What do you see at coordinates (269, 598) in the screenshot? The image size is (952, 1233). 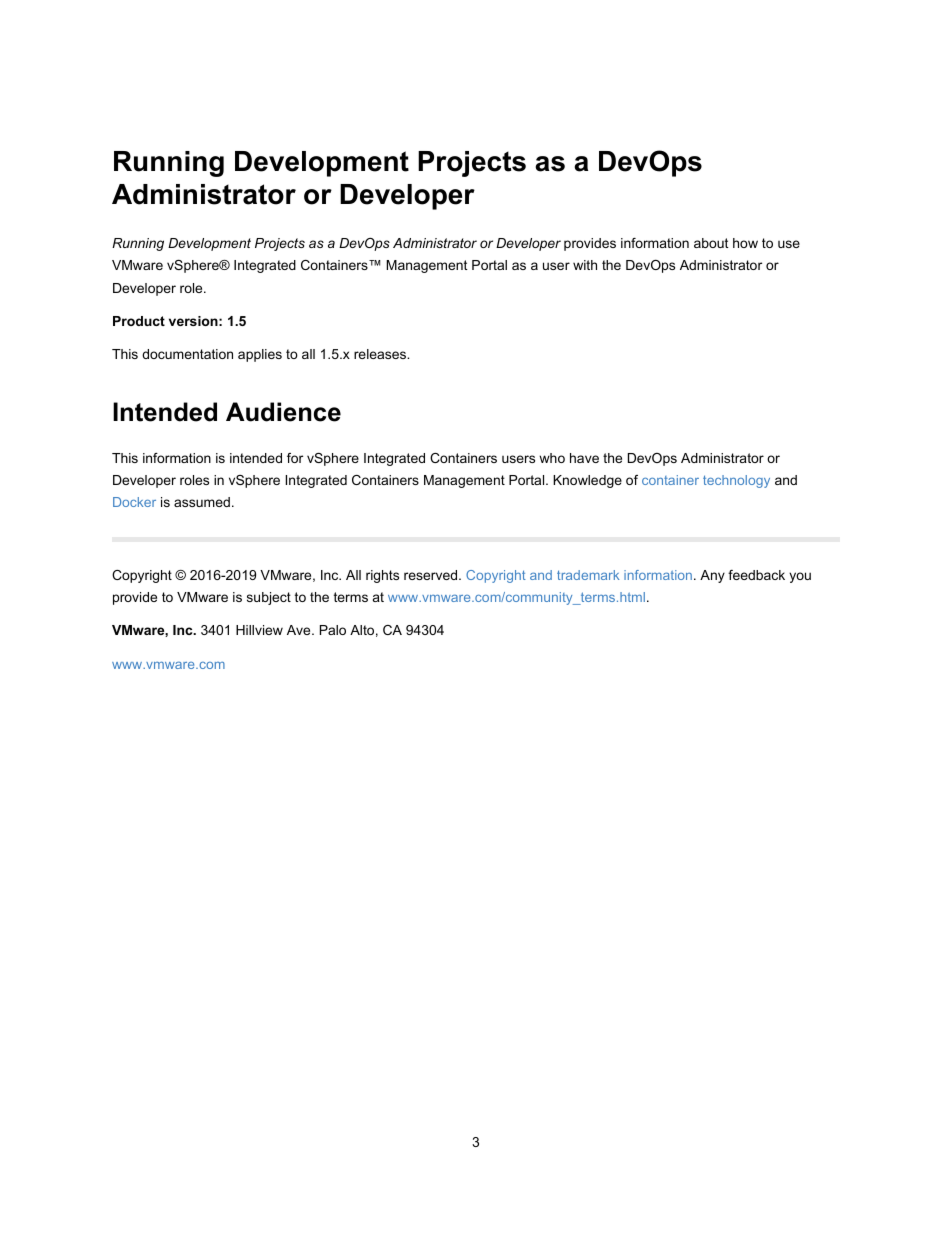 I see `subject` at bounding box center [269, 598].
